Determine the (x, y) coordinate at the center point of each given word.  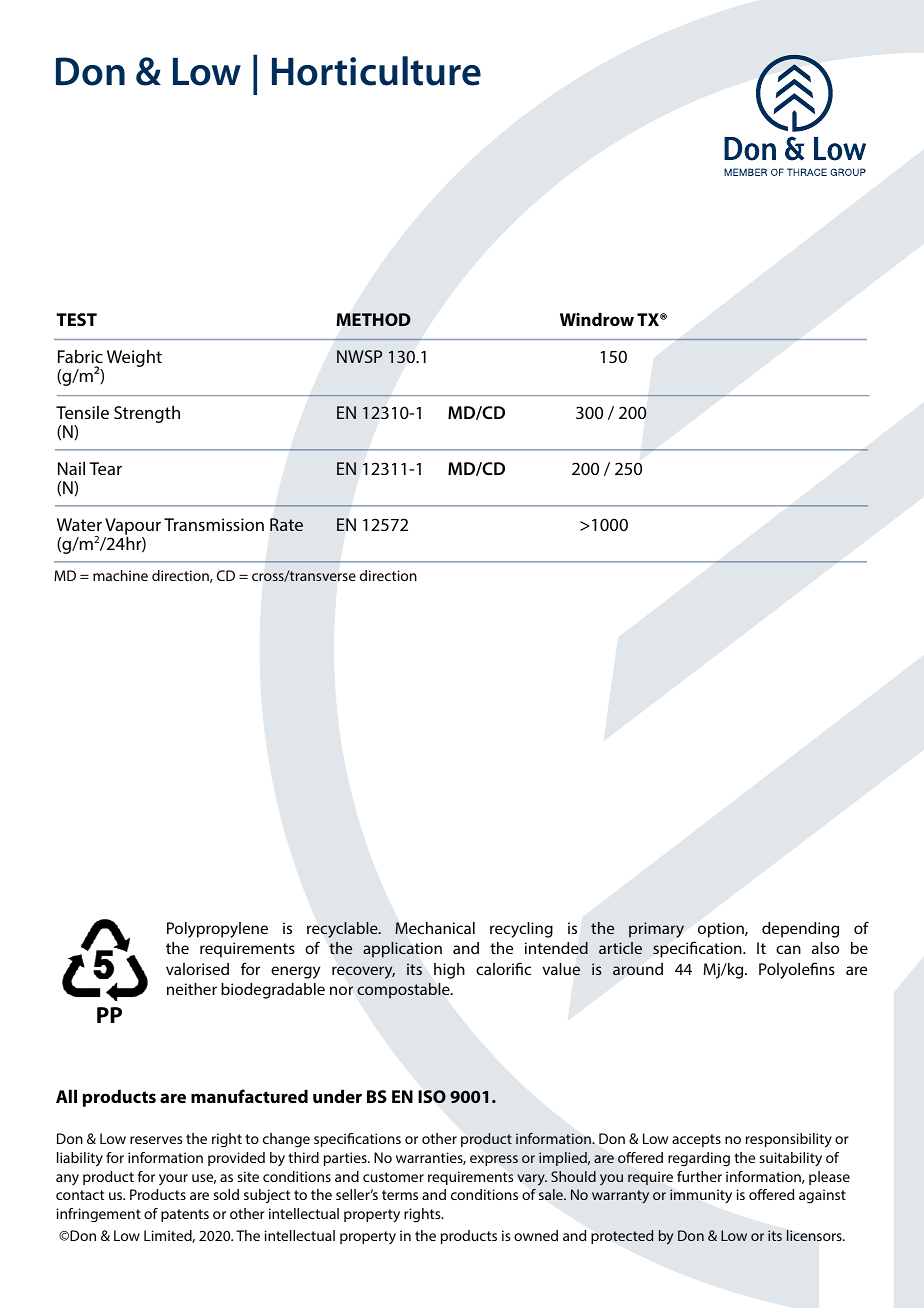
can (788, 949)
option (722, 930)
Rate (286, 524)
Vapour (133, 528)
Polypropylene (217, 930)
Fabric (80, 356)
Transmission (214, 524)
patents (185, 1215)
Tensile (82, 412)
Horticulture (376, 71)
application (402, 950)
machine (120, 575)
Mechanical (435, 928)
